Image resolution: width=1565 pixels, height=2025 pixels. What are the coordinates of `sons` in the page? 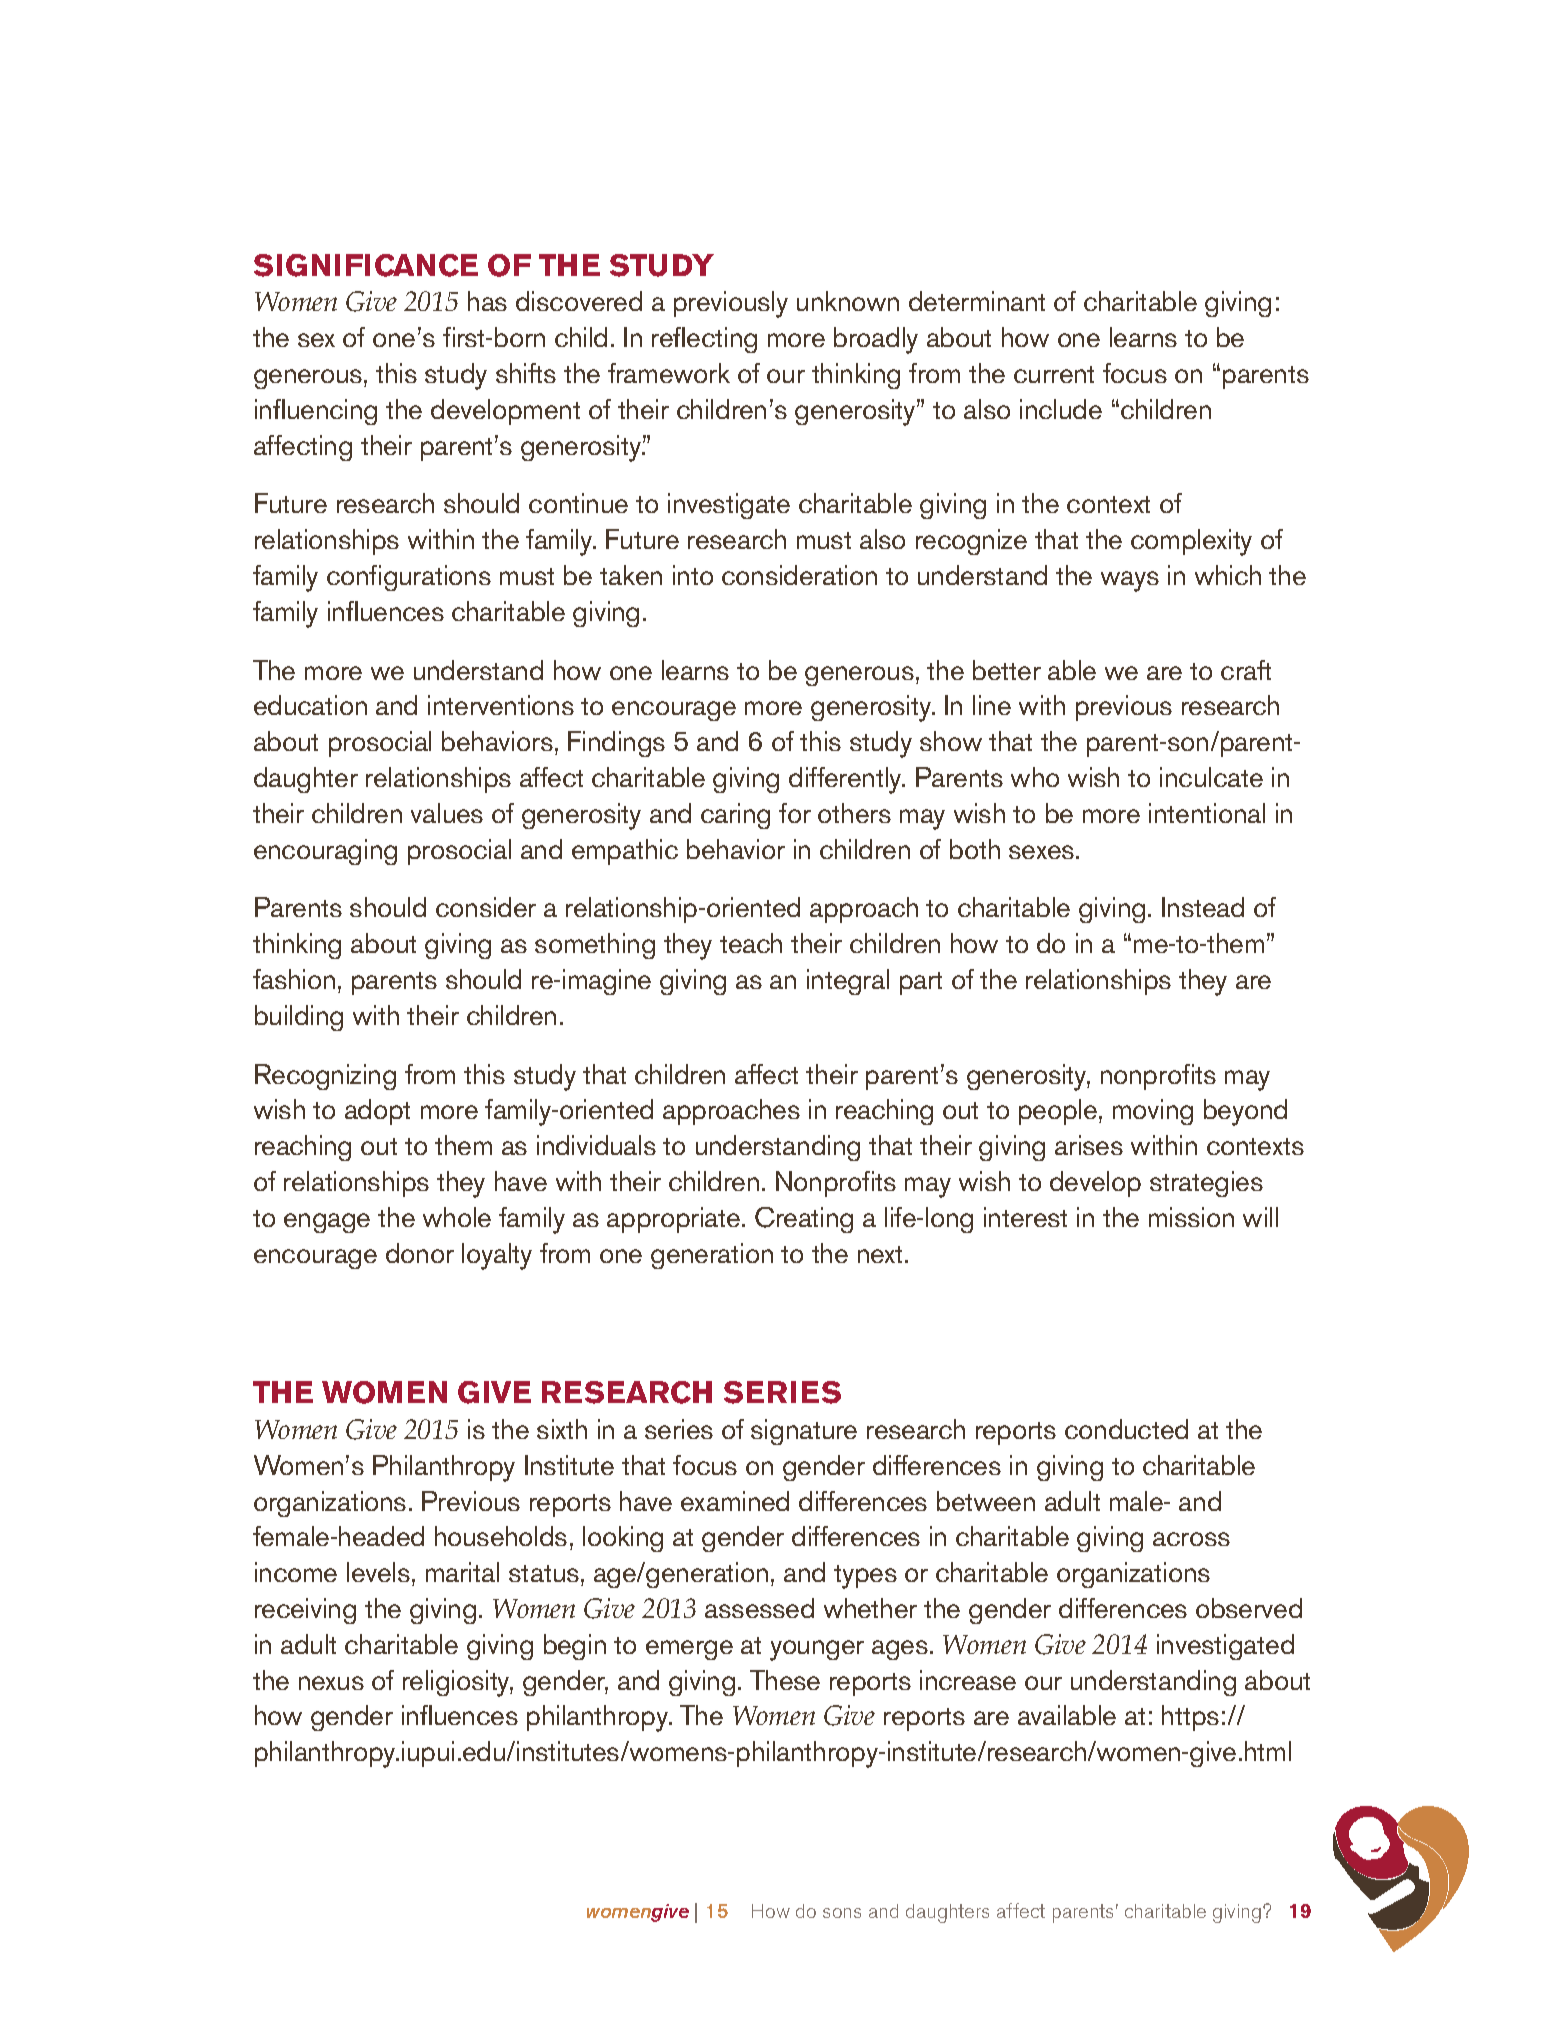 It's located at (842, 1913).
